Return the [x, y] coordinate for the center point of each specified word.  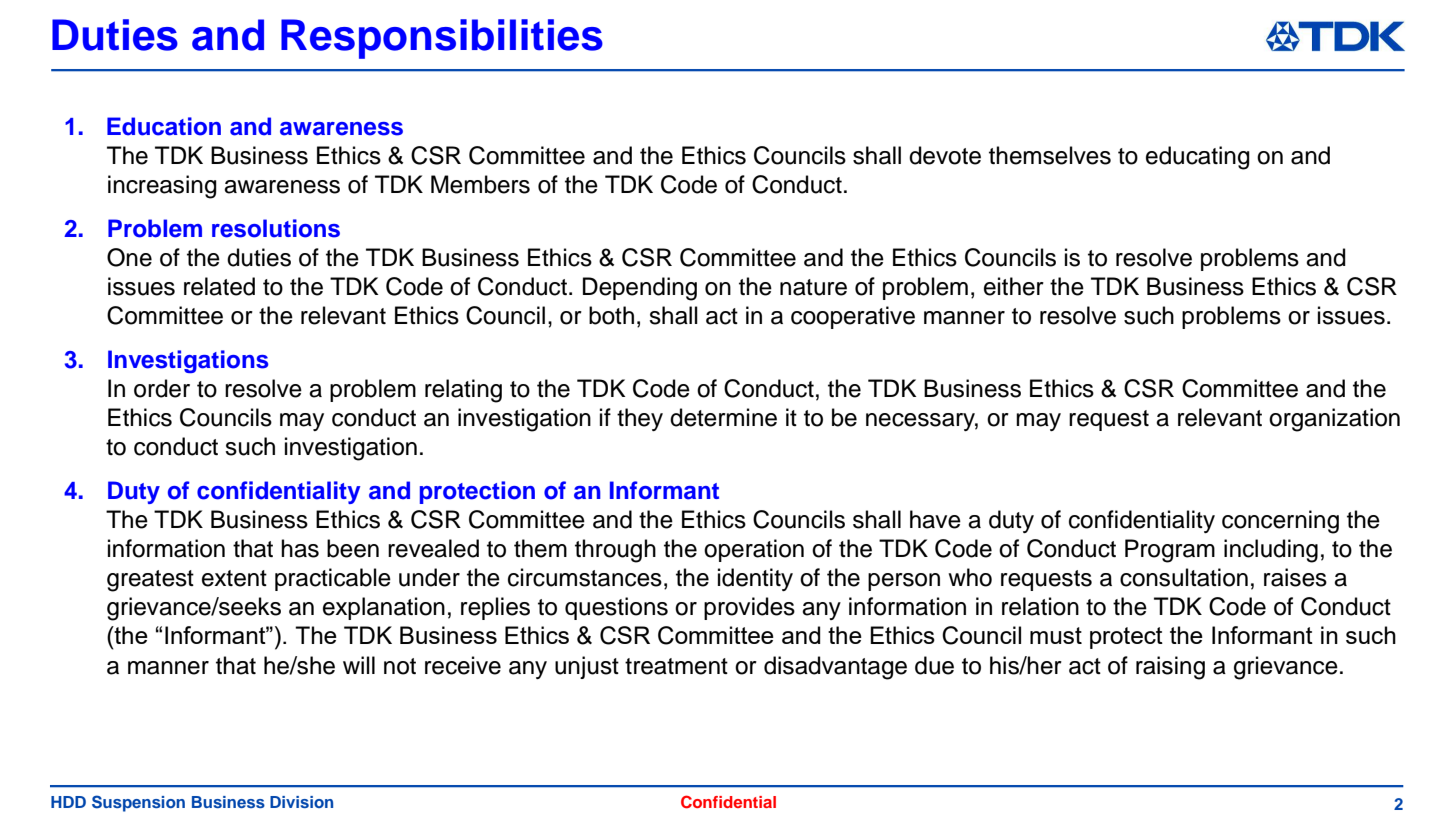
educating [1198, 158]
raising [1170, 668]
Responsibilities [442, 39]
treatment [676, 666]
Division [301, 802]
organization [1334, 420]
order [162, 388]
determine [723, 417]
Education [164, 126]
